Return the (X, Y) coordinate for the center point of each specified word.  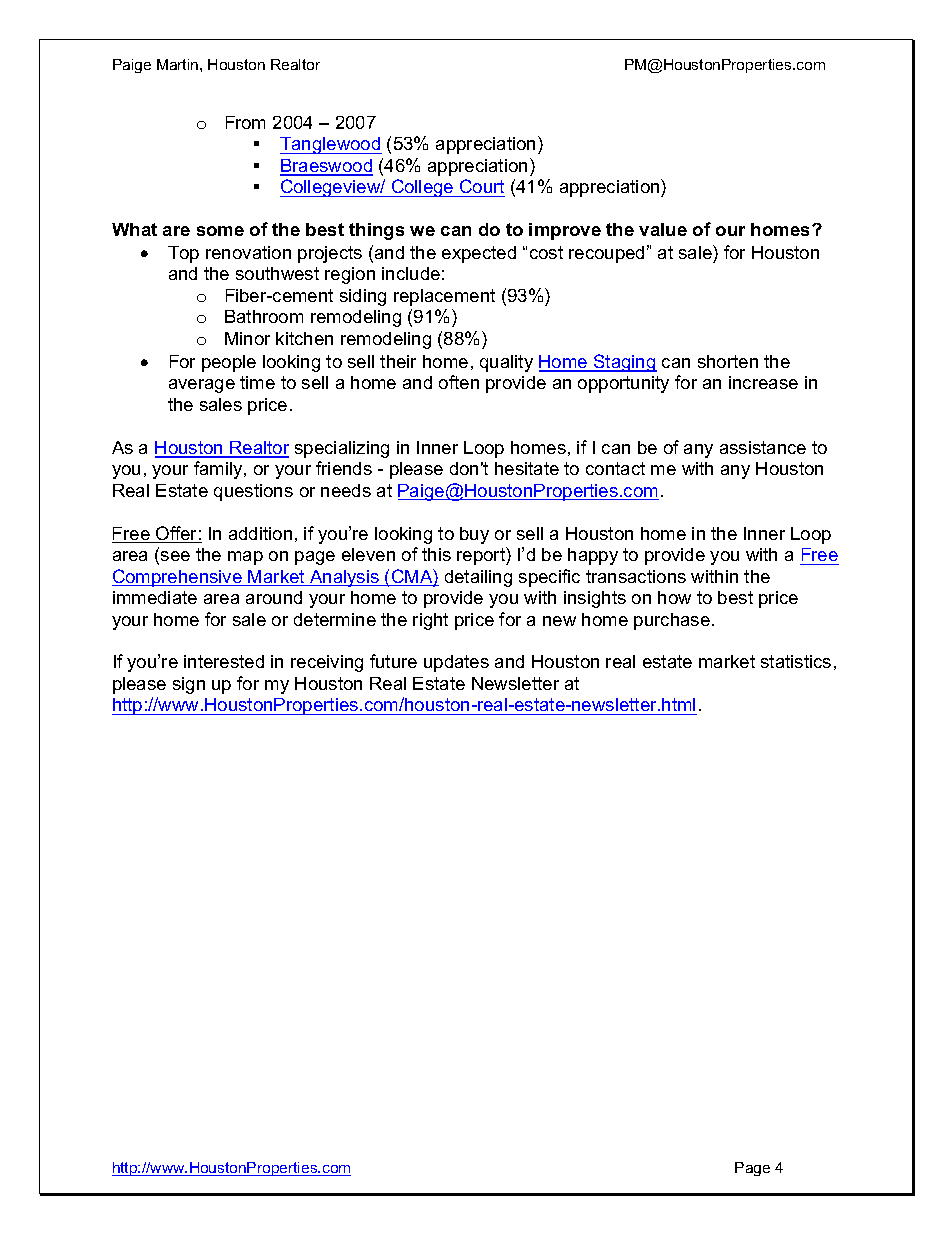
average (202, 386)
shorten (728, 361)
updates (456, 663)
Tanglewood (331, 145)
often (459, 382)
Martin (179, 64)
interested (224, 661)
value (663, 229)
